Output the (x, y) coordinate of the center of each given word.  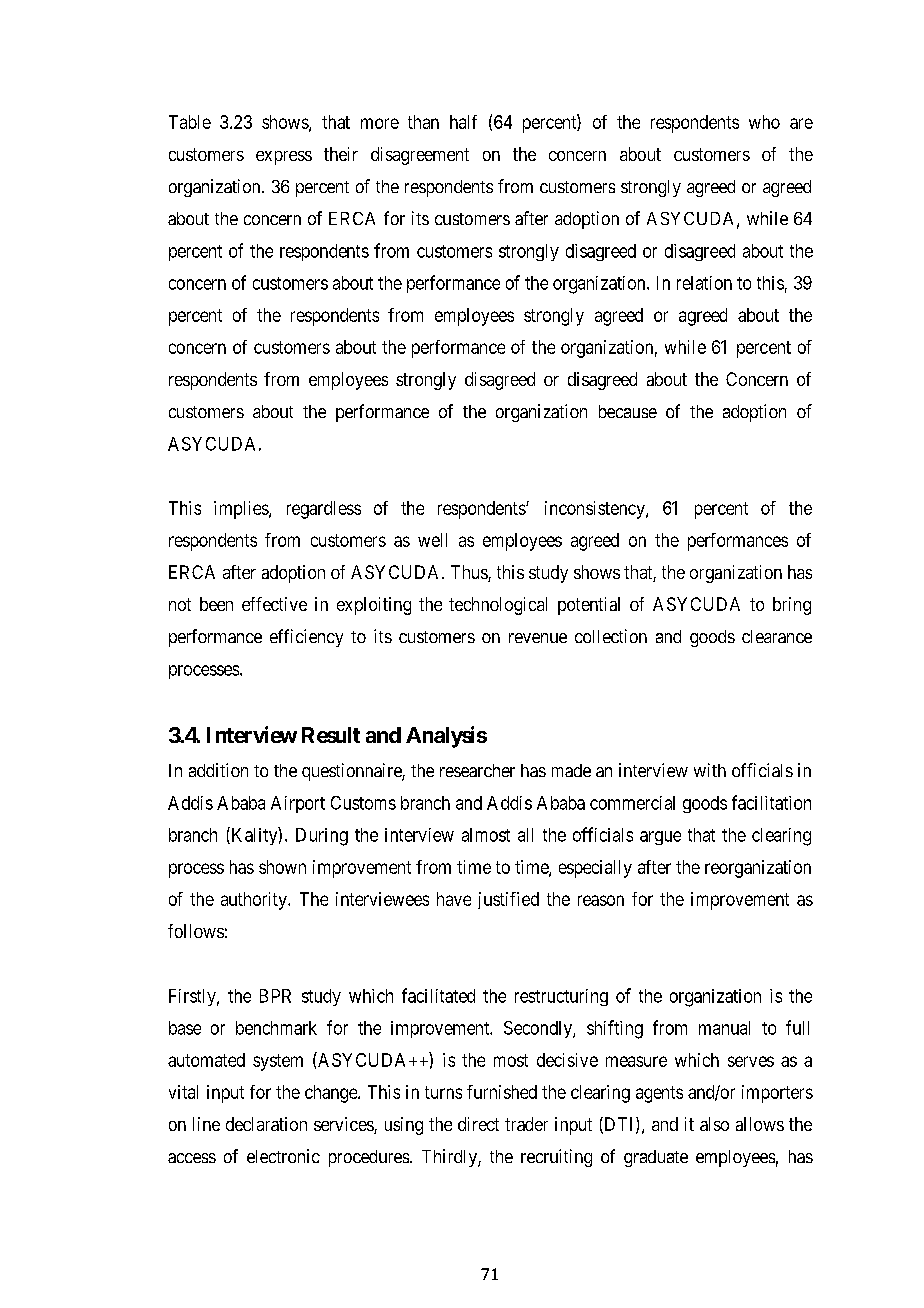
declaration (266, 1124)
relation (704, 283)
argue (660, 838)
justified (508, 900)
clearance (777, 636)
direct (478, 1124)
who (764, 122)
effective (274, 604)
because (628, 411)
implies (242, 510)
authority (255, 901)
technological (498, 606)
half (463, 122)
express (284, 158)
